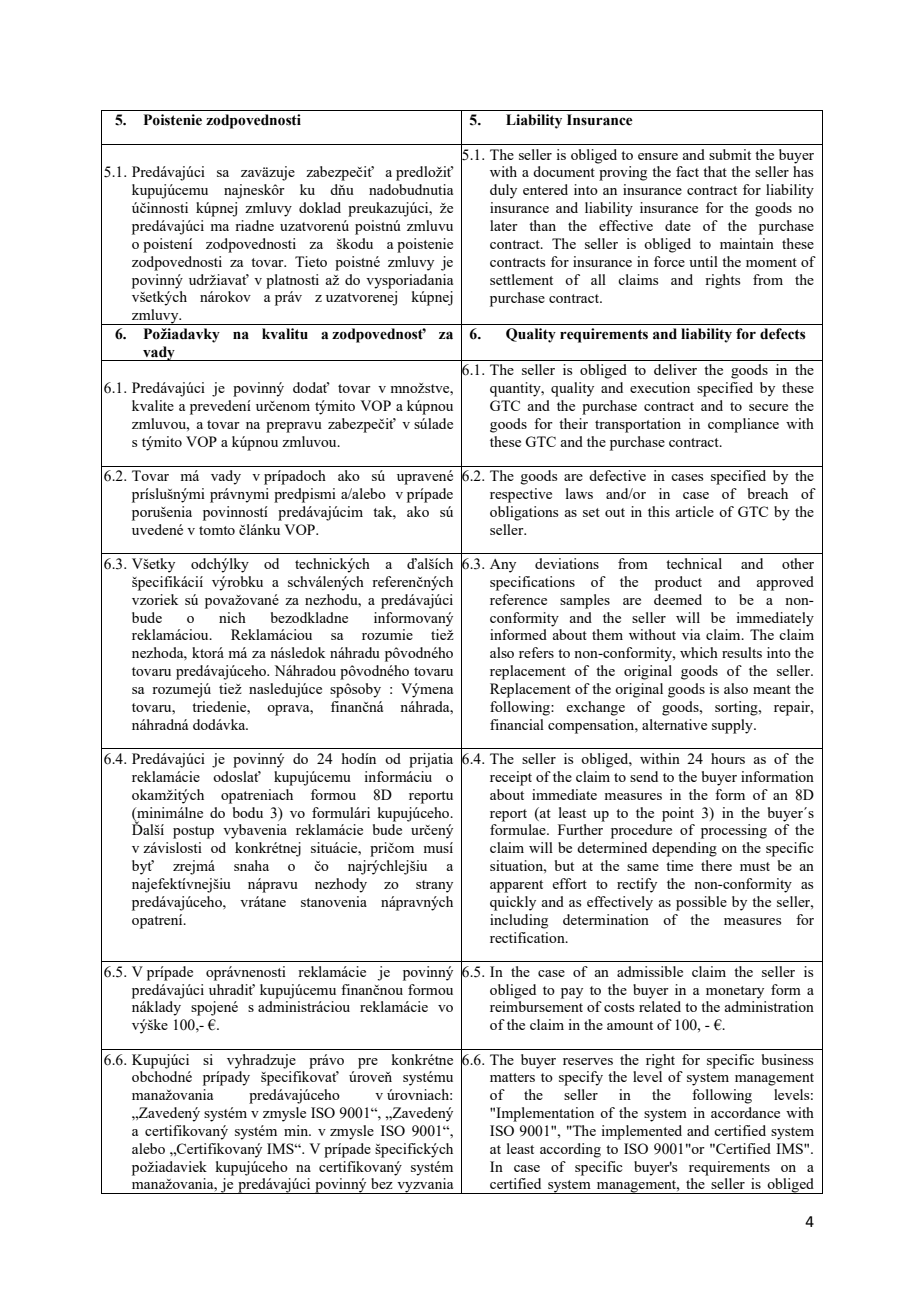 This screenshot has width=924, height=1308. I want to click on matters, so click(512, 1077).
